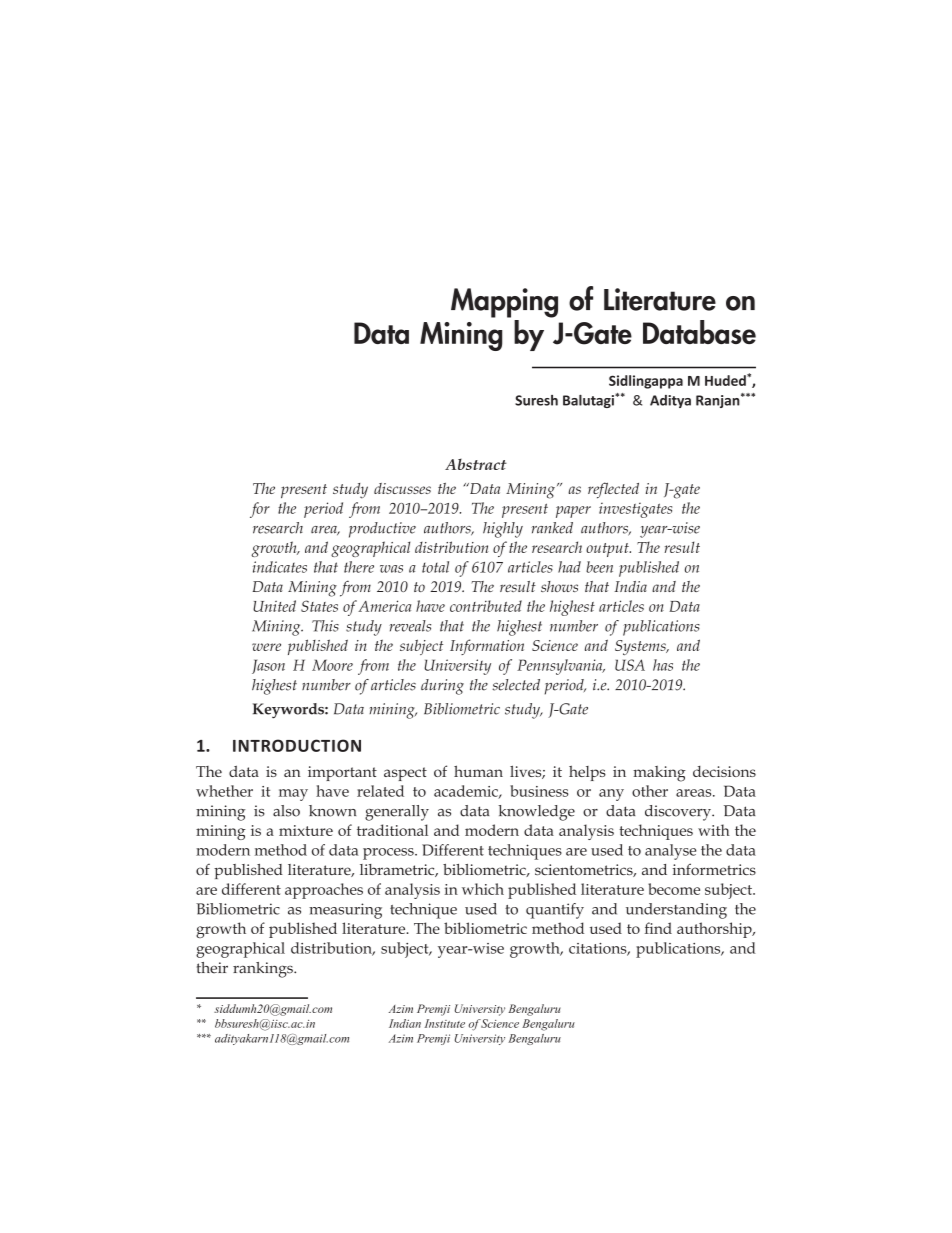  Describe the element at coordinates (444, 1023) in the page. I see `Institute` at that location.
